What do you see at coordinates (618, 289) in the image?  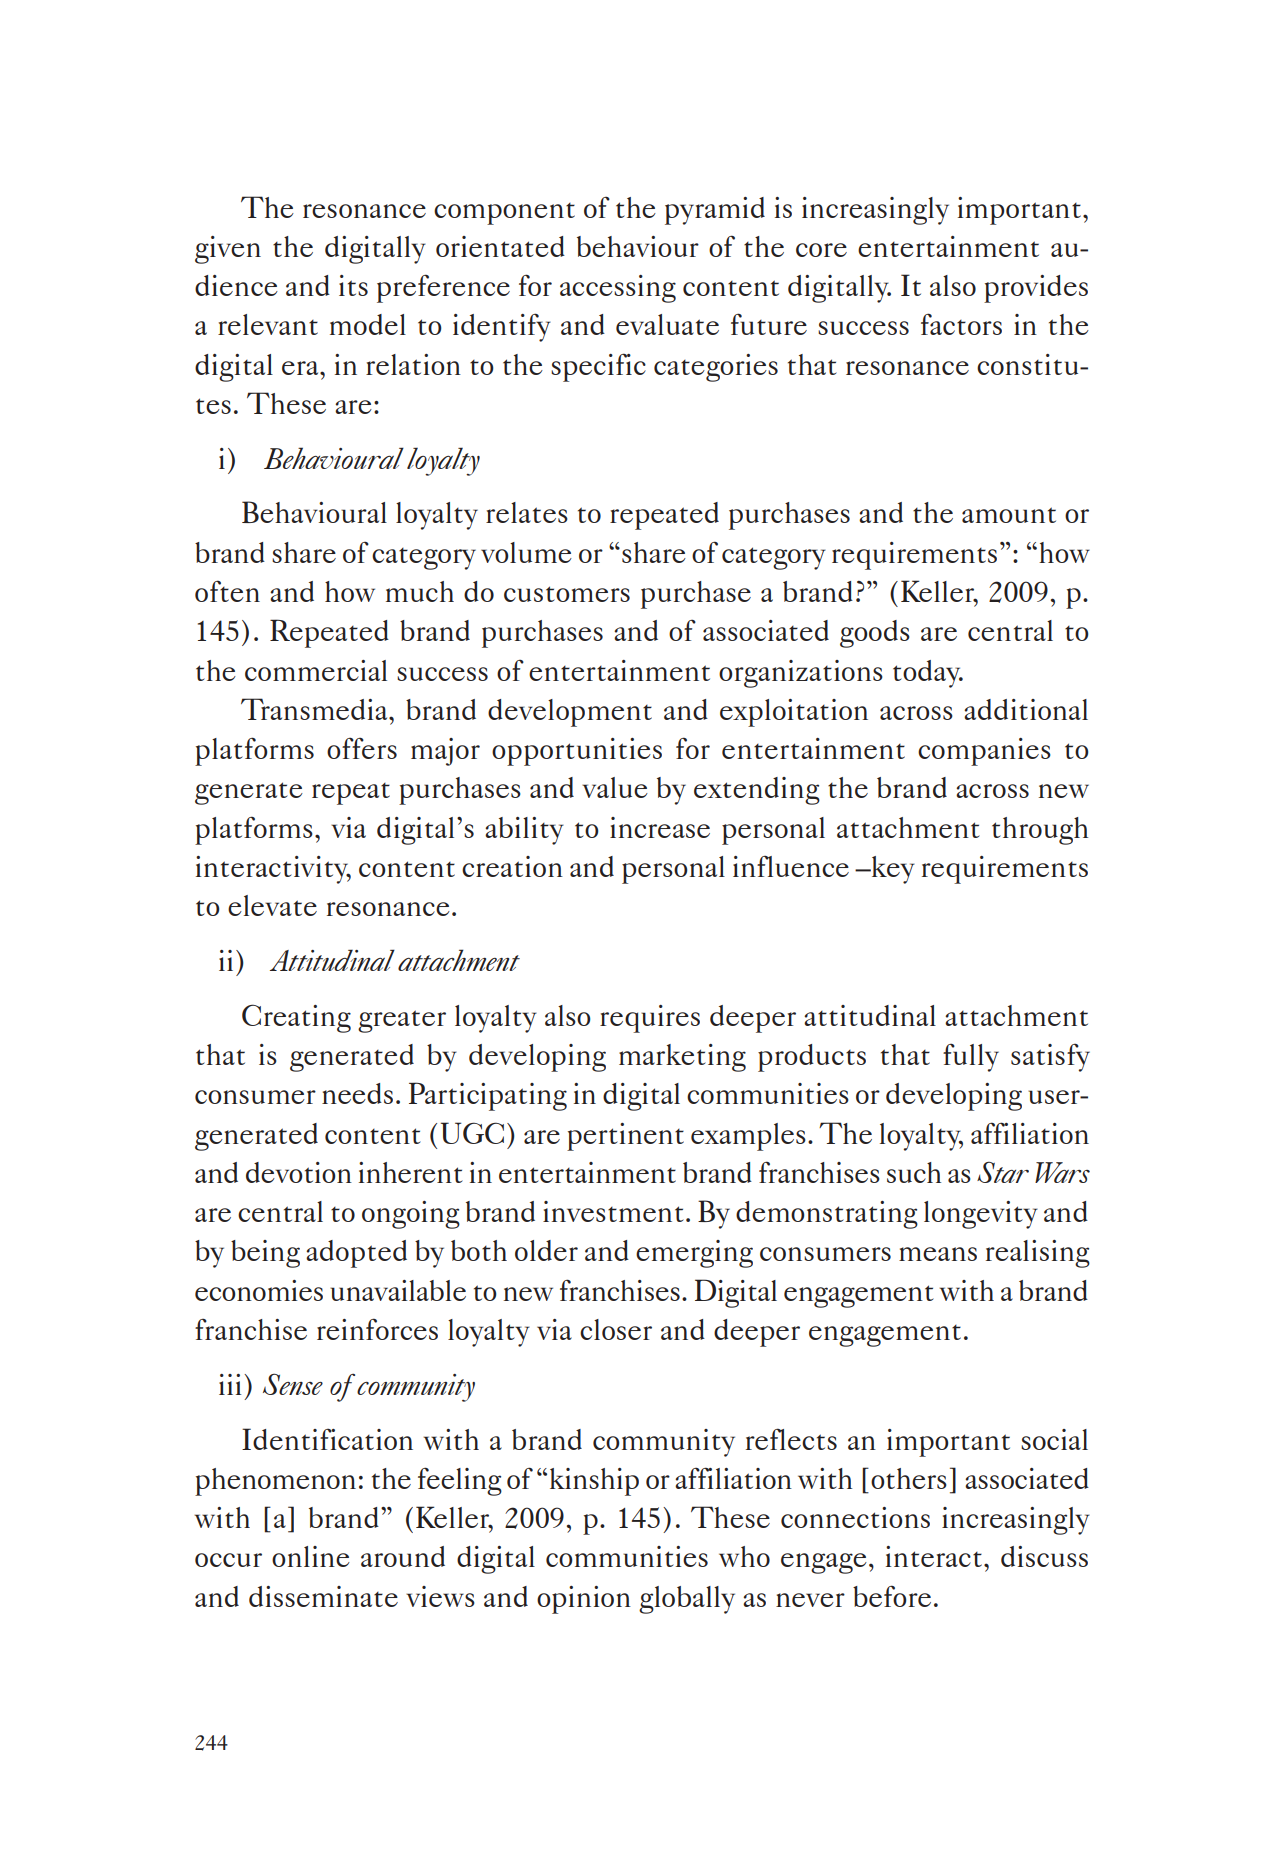 I see `accessing` at bounding box center [618, 289].
